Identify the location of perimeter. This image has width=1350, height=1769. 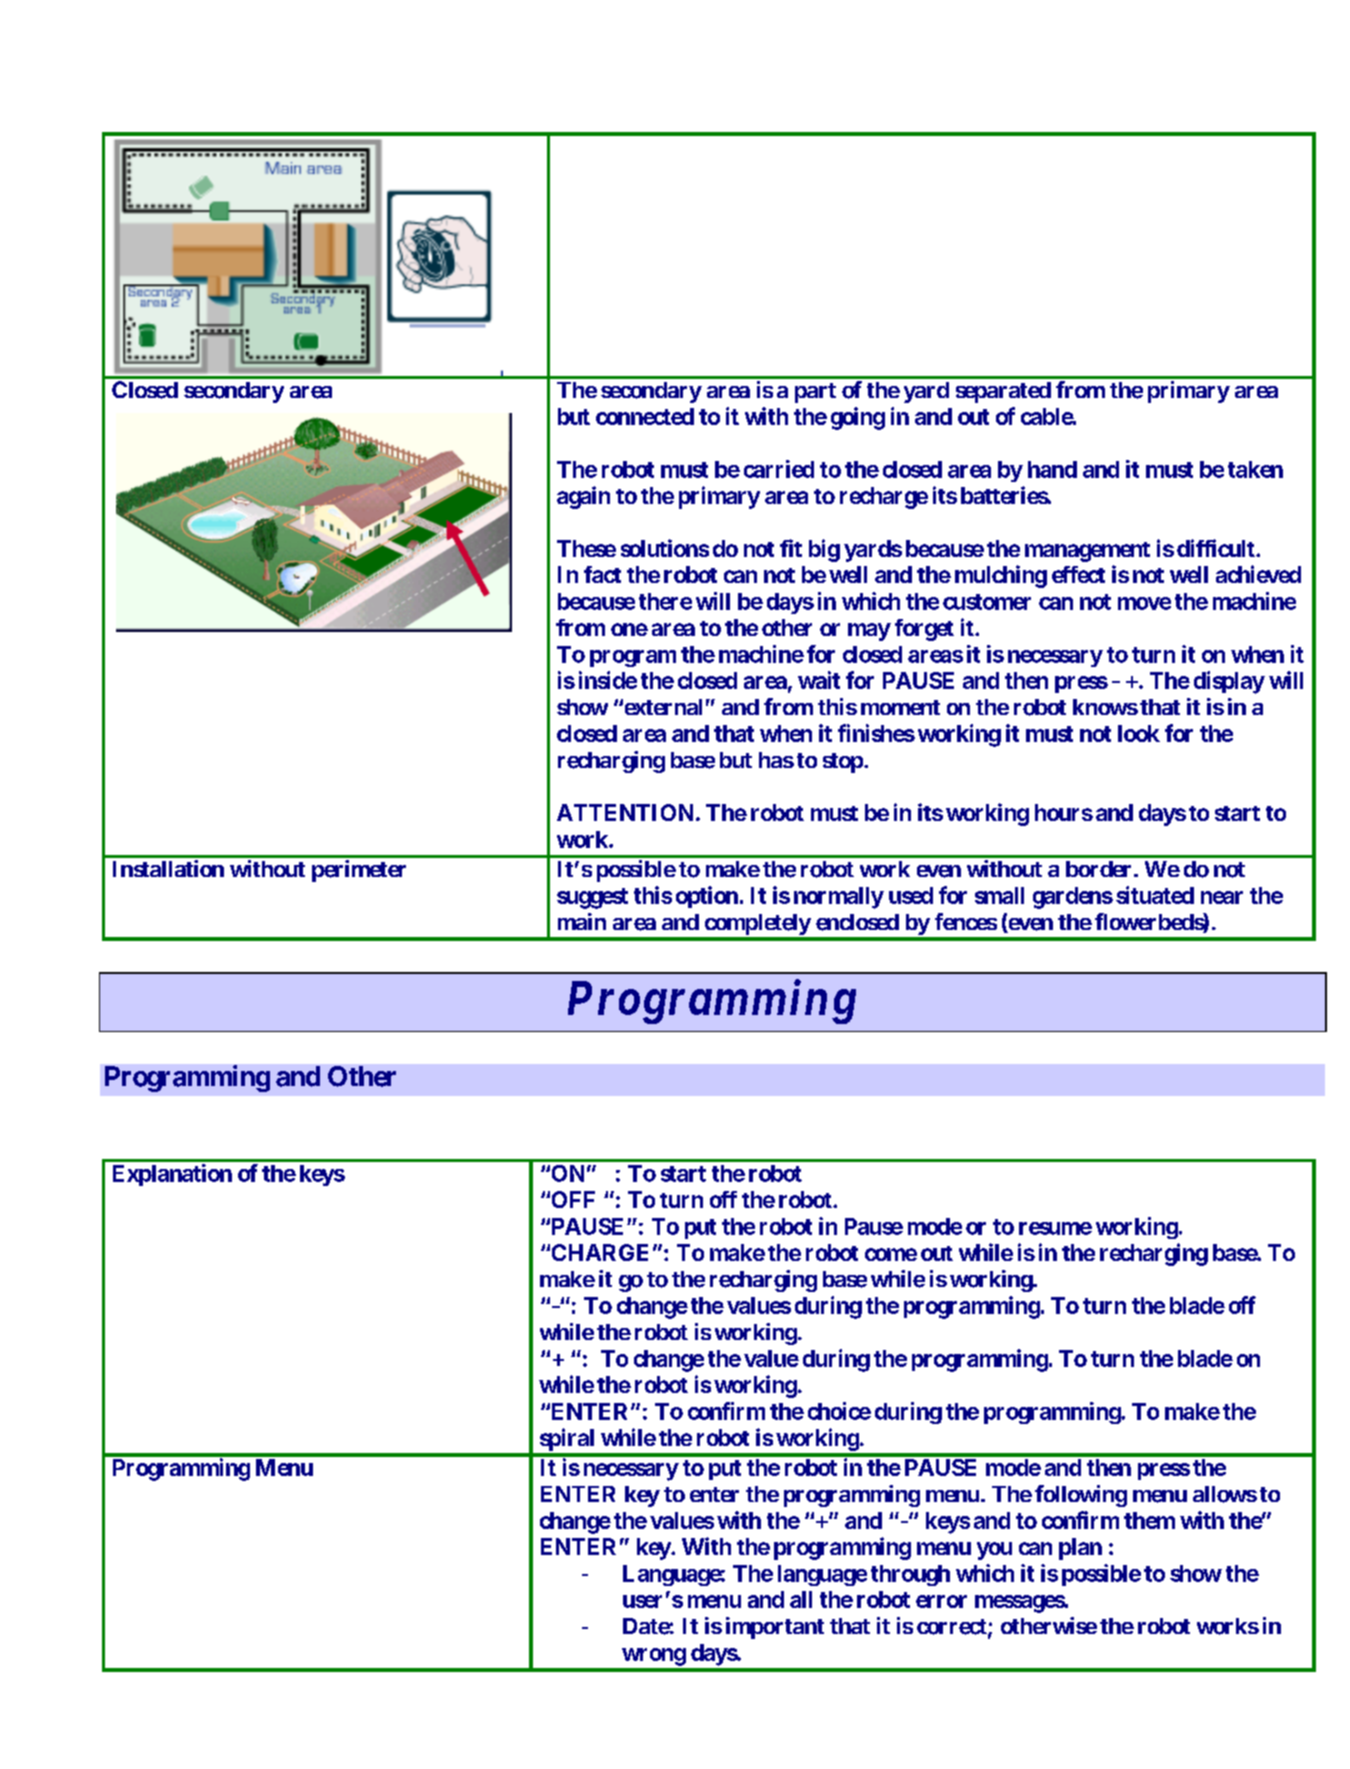
(359, 871).
